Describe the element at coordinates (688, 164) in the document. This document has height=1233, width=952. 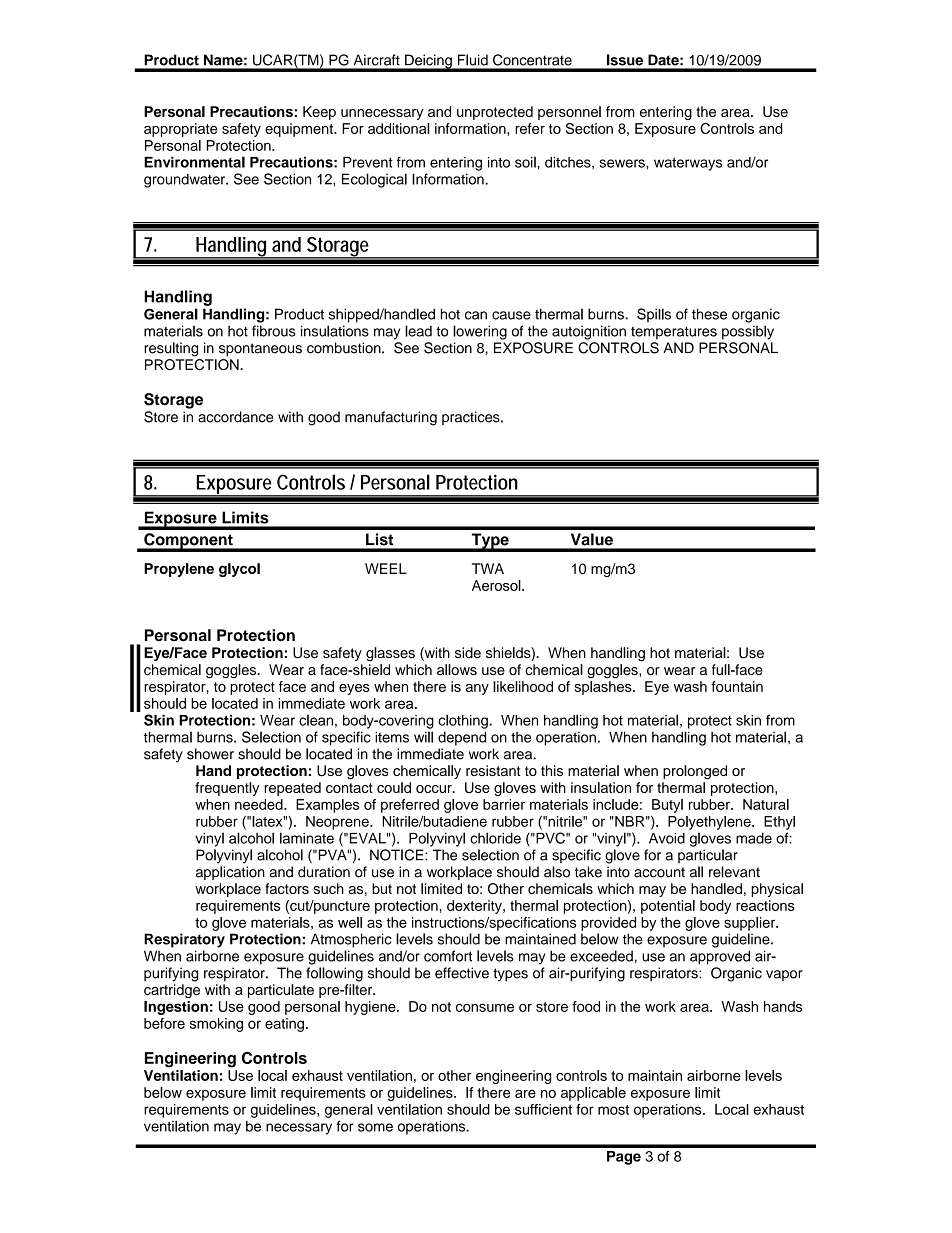
I see `waterways` at that location.
